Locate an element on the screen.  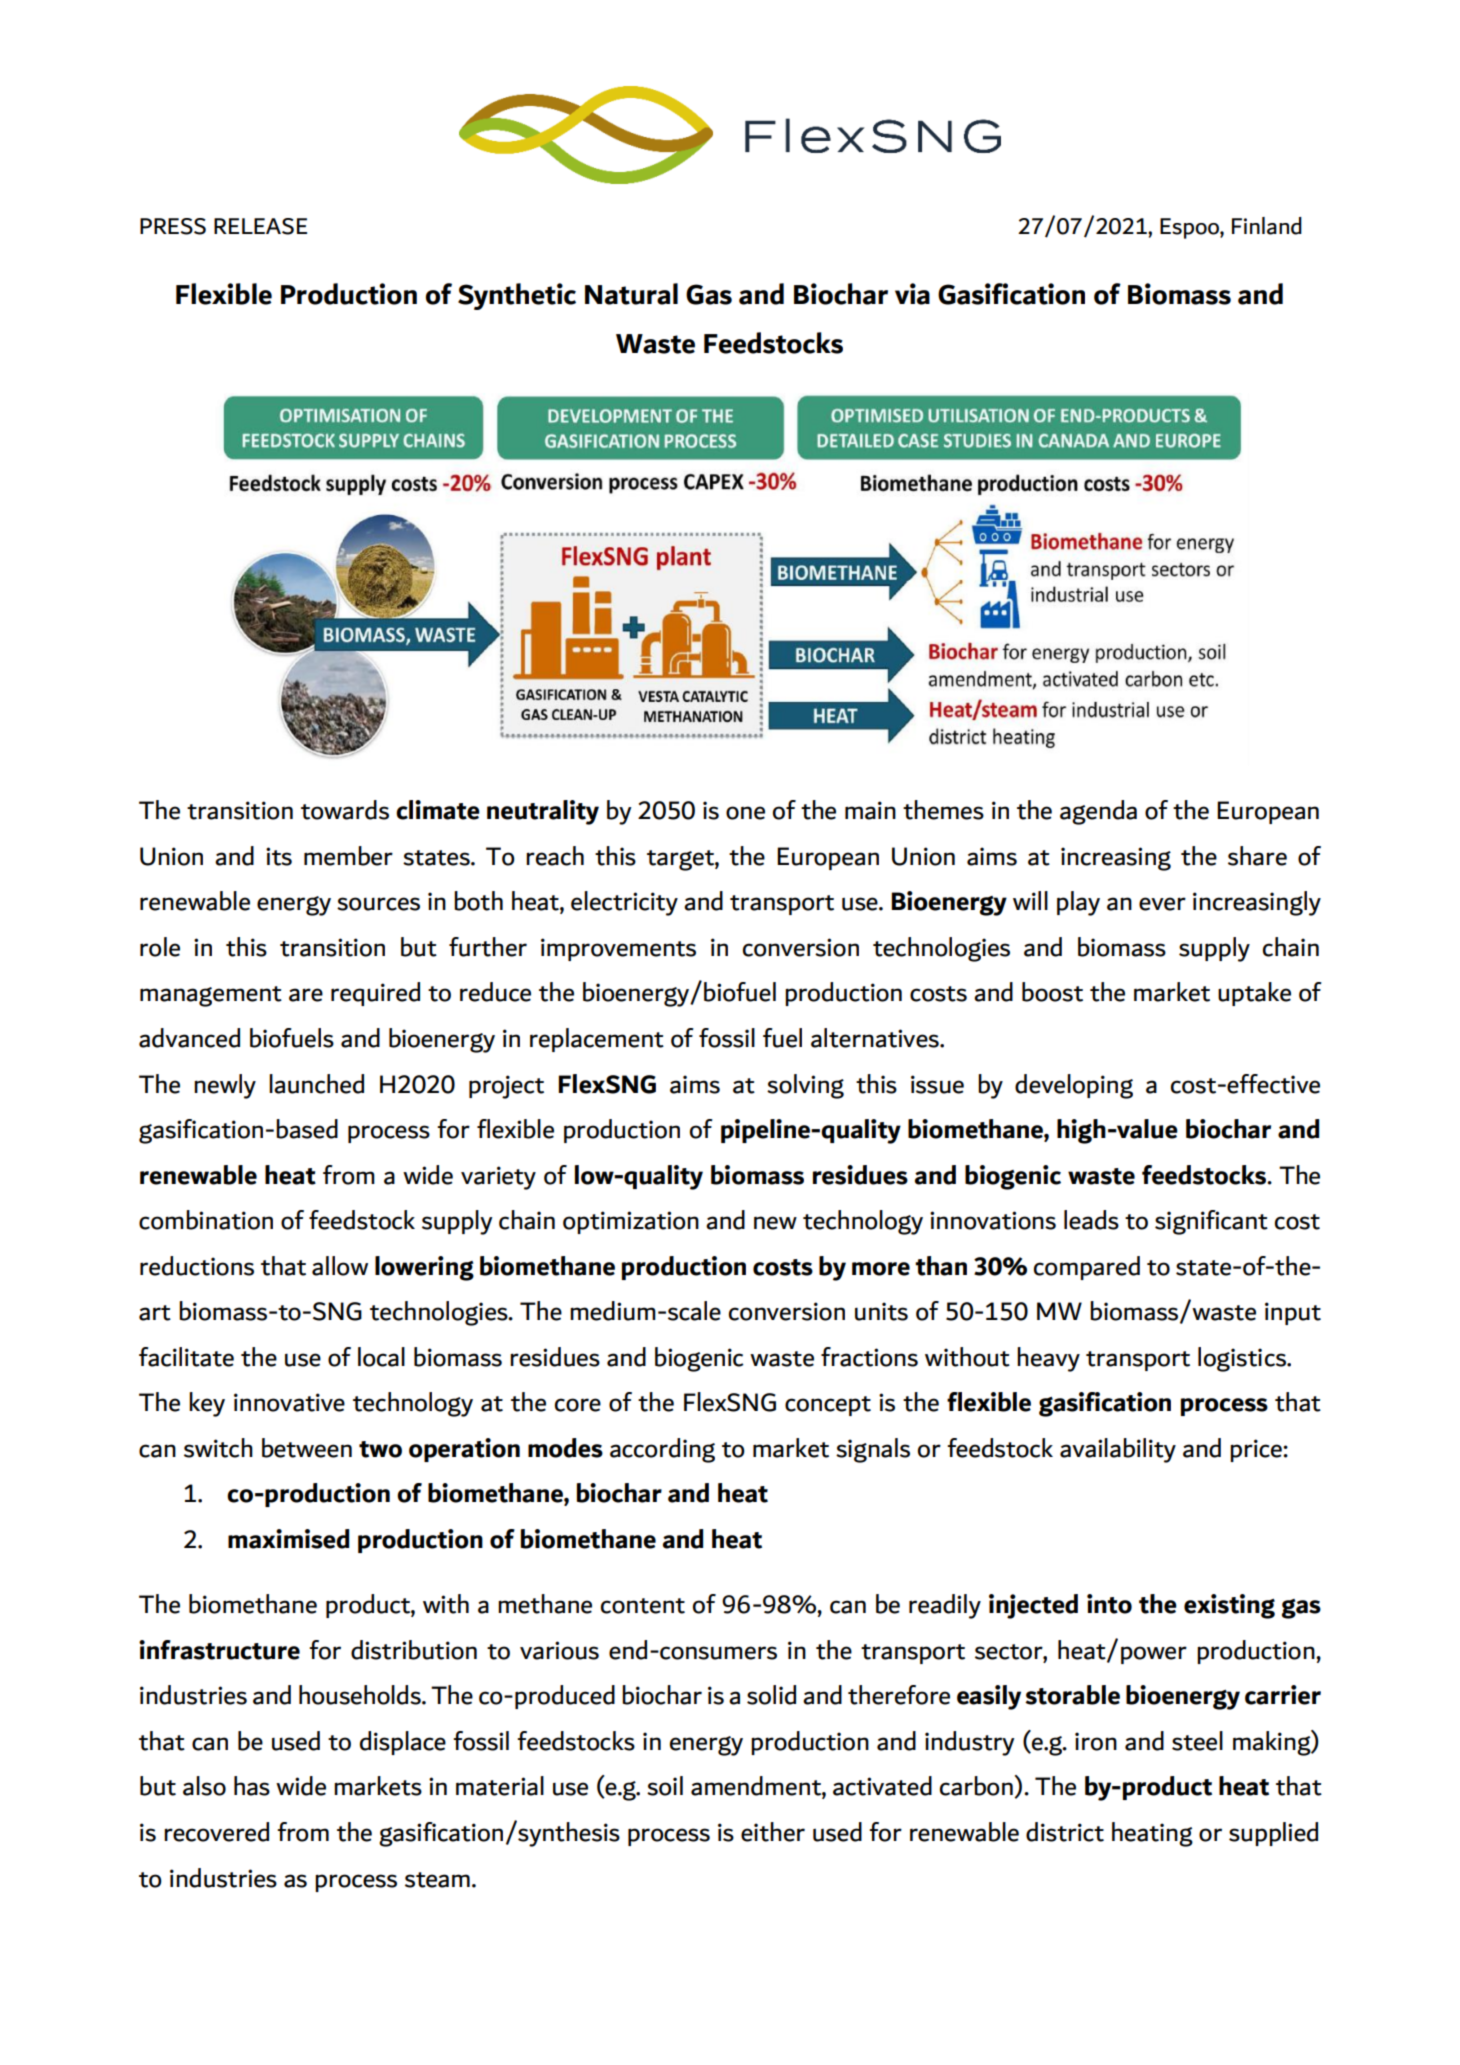
agenda is located at coordinates (1098, 812).
